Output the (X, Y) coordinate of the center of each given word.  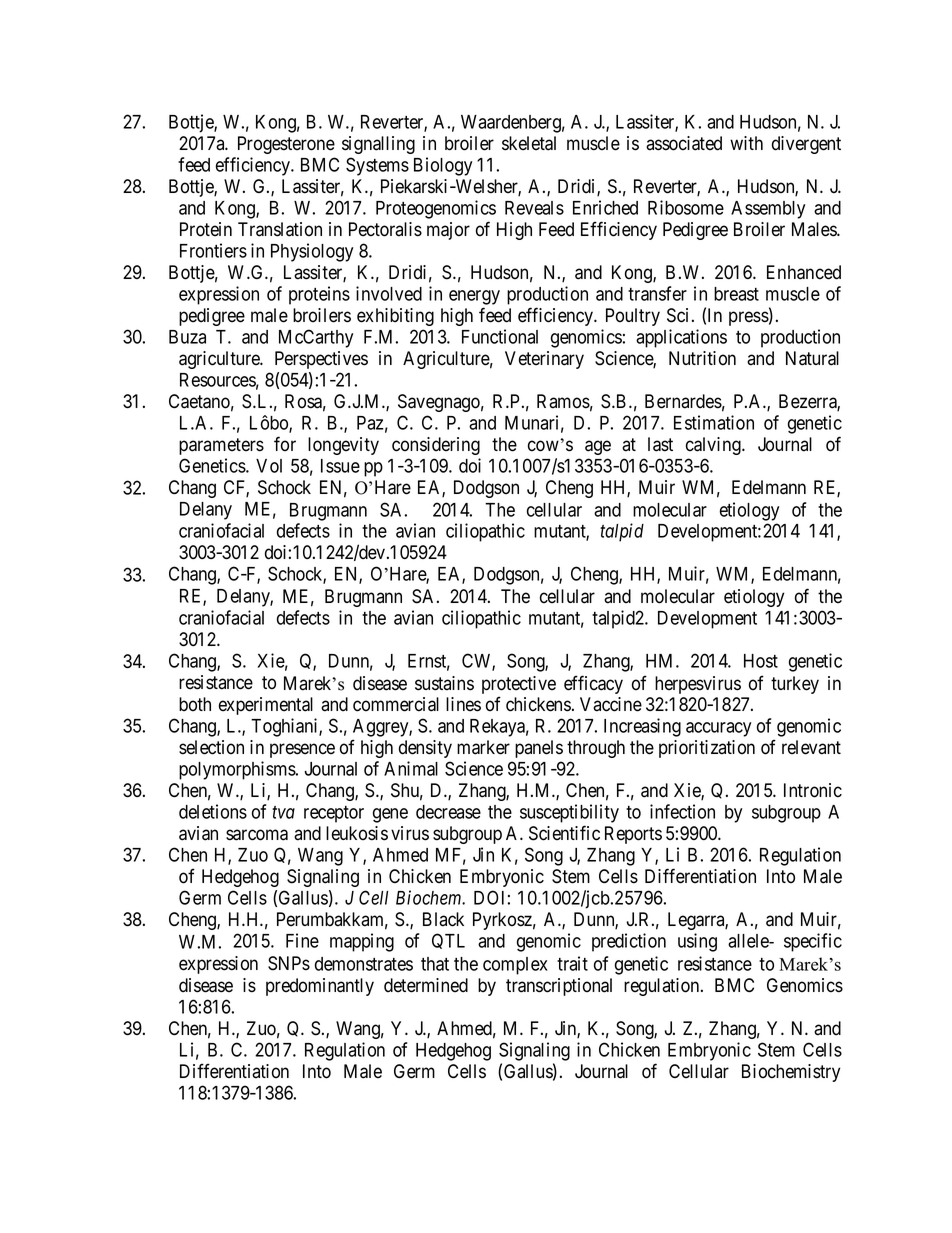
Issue (340, 466)
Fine (302, 940)
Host (761, 661)
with (746, 143)
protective (519, 686)
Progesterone (286, 145)
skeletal (529, 143)
